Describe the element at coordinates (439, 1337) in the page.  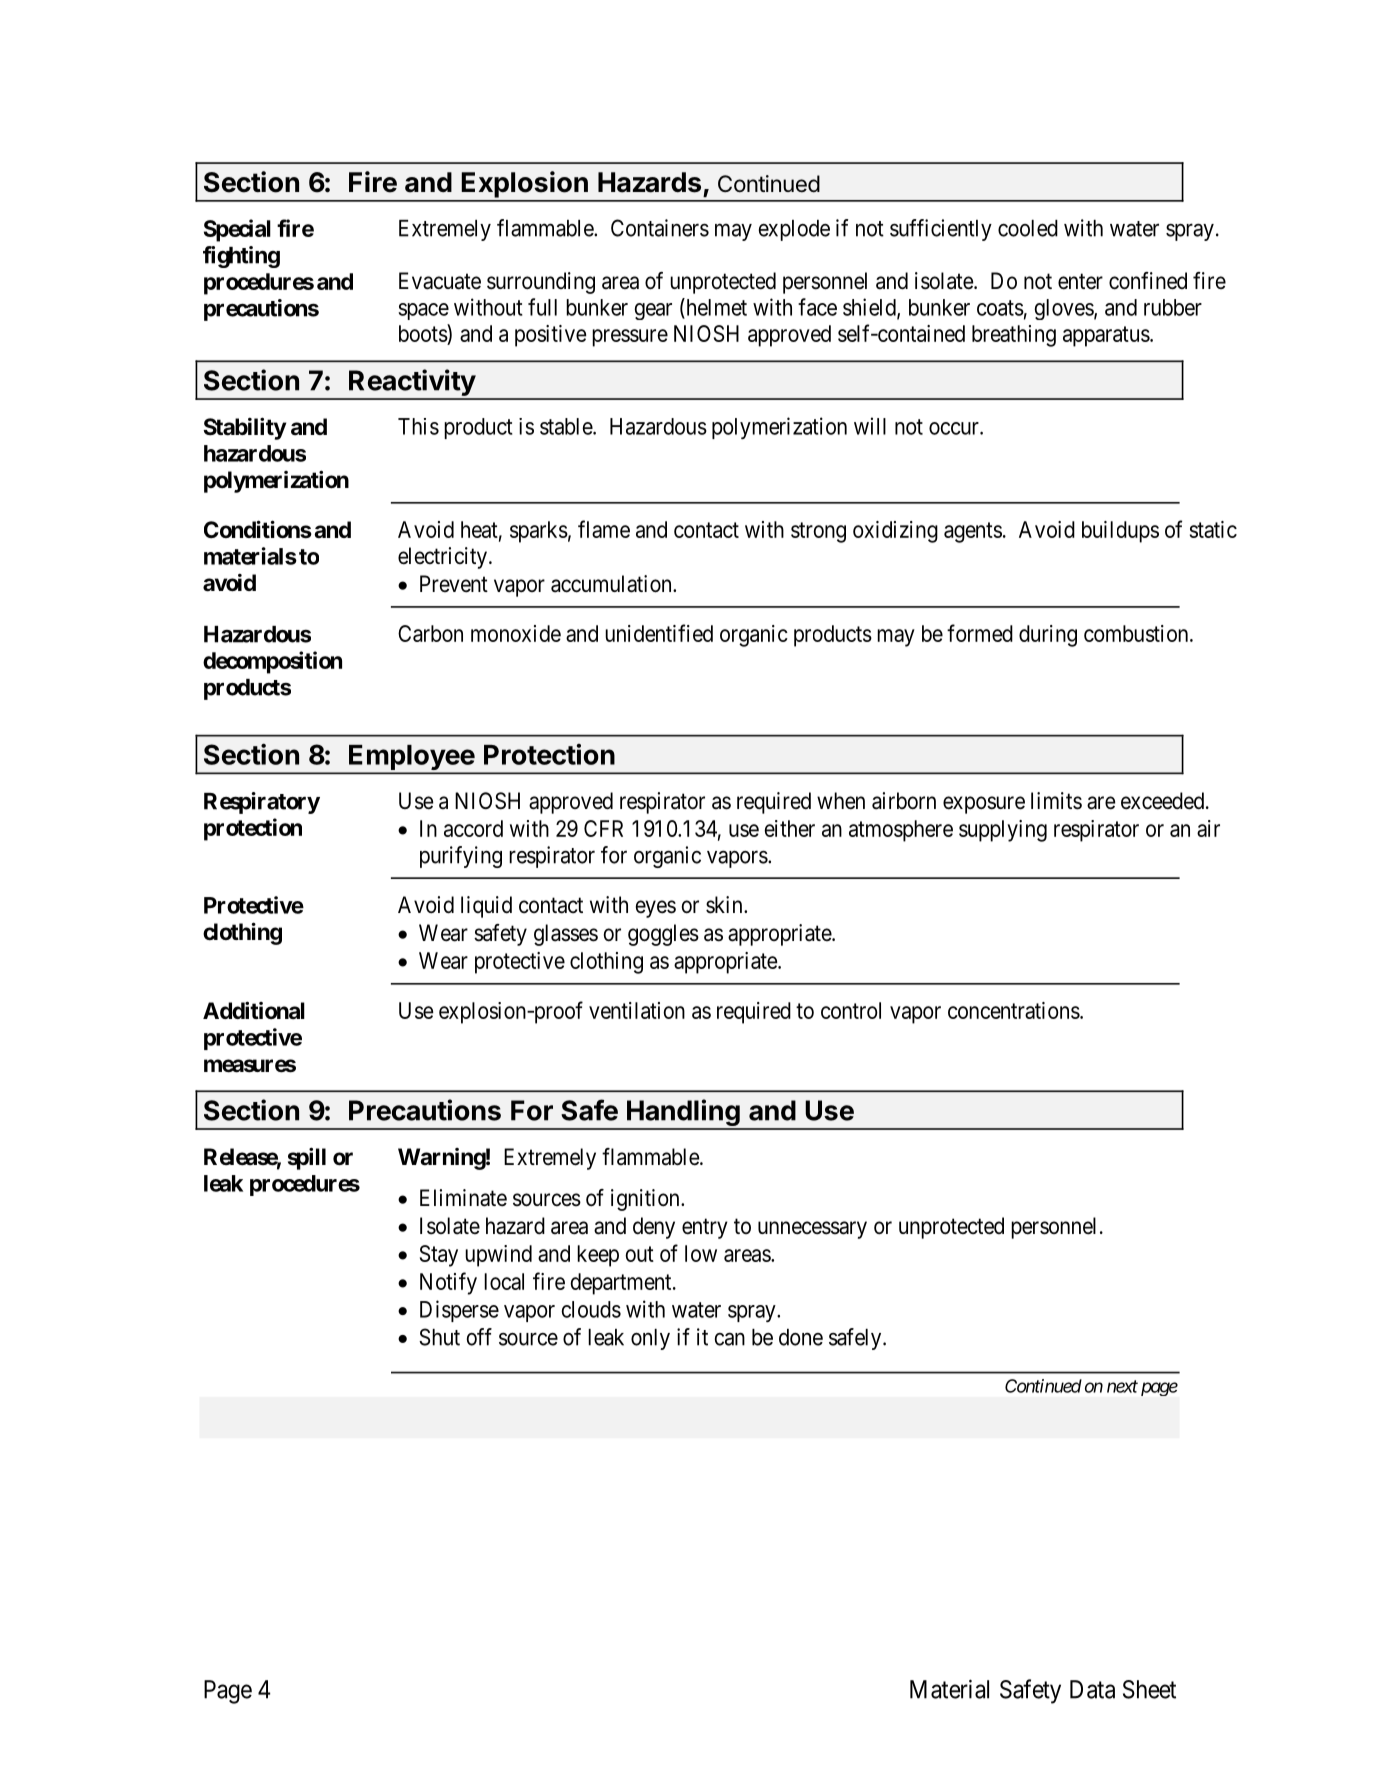
I see `Shut` at that location.
